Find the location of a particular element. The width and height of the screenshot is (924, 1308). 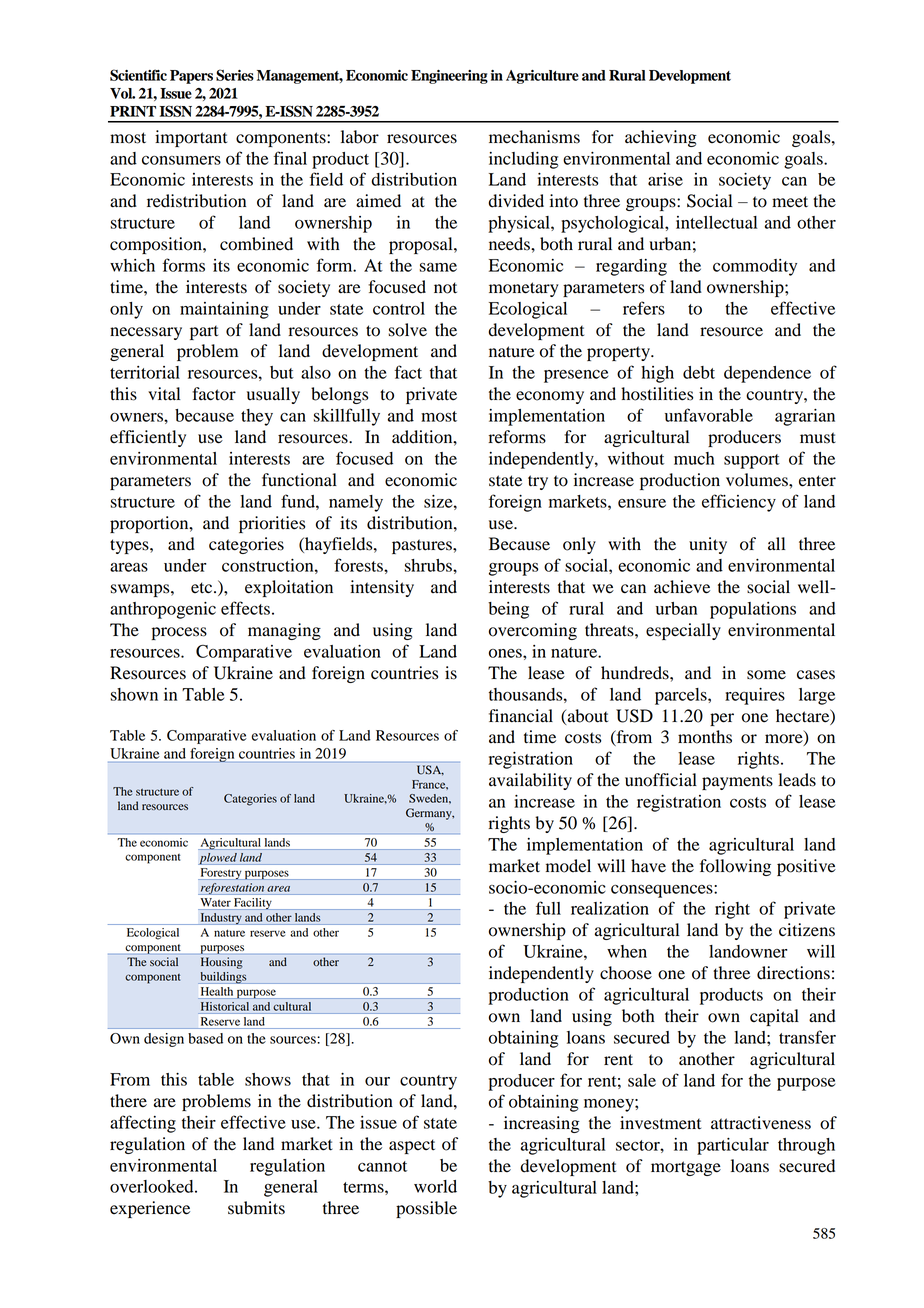

payments is located at coordinates (737, 782).
